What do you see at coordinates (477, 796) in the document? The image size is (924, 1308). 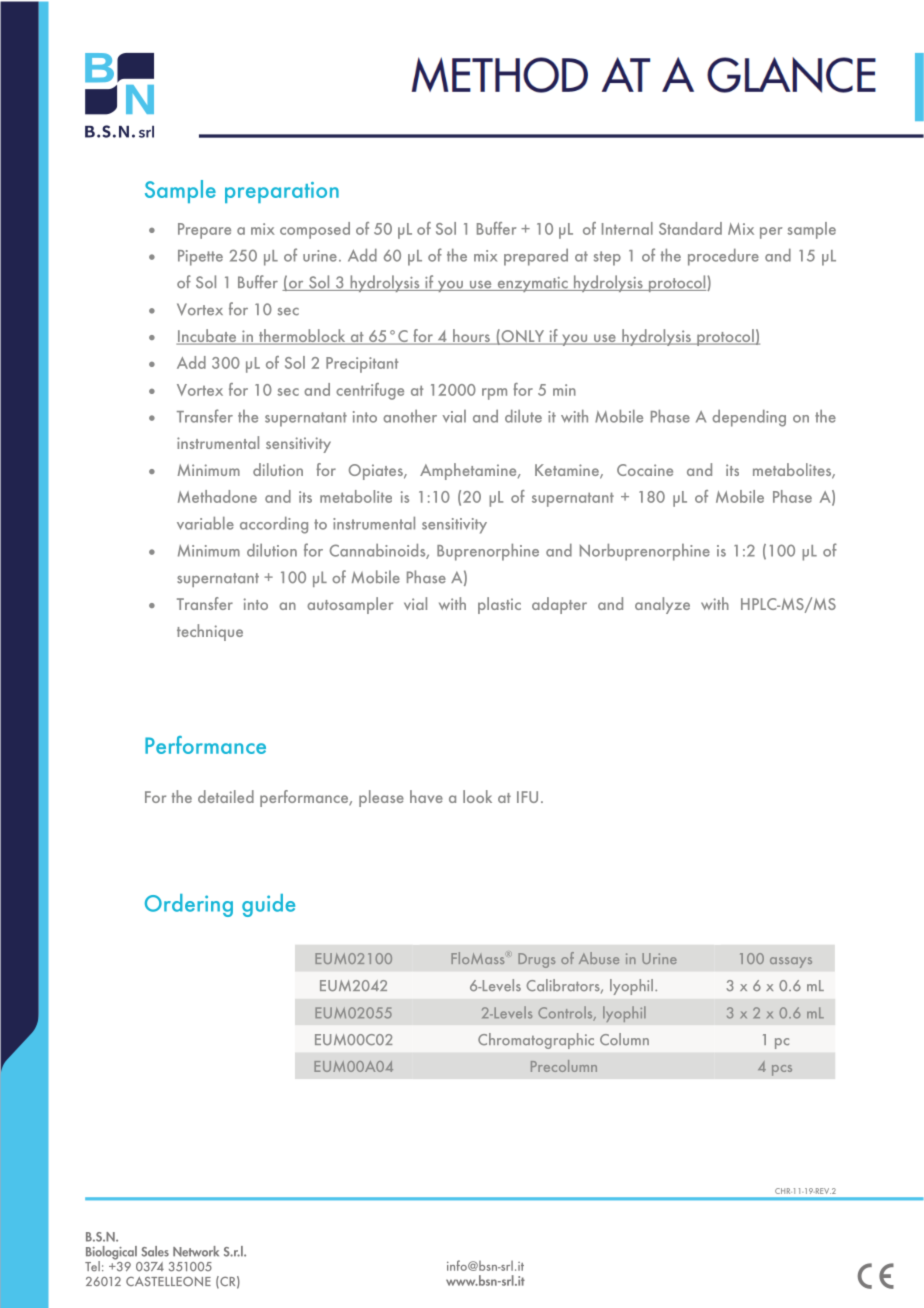 I see `look` at bounding box center [477, 796].
